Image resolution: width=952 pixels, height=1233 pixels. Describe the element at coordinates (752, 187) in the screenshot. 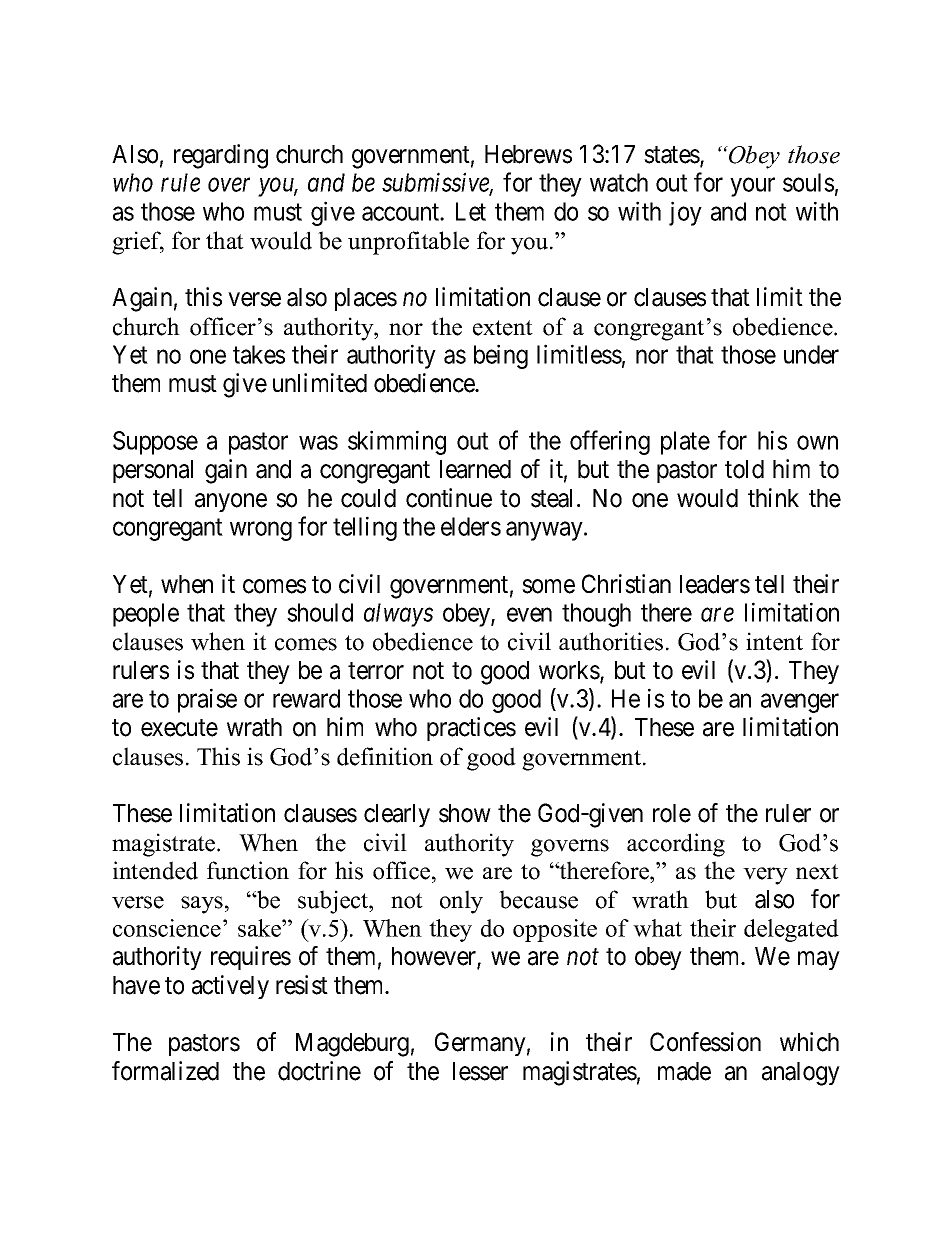

I see `your` at that location.
